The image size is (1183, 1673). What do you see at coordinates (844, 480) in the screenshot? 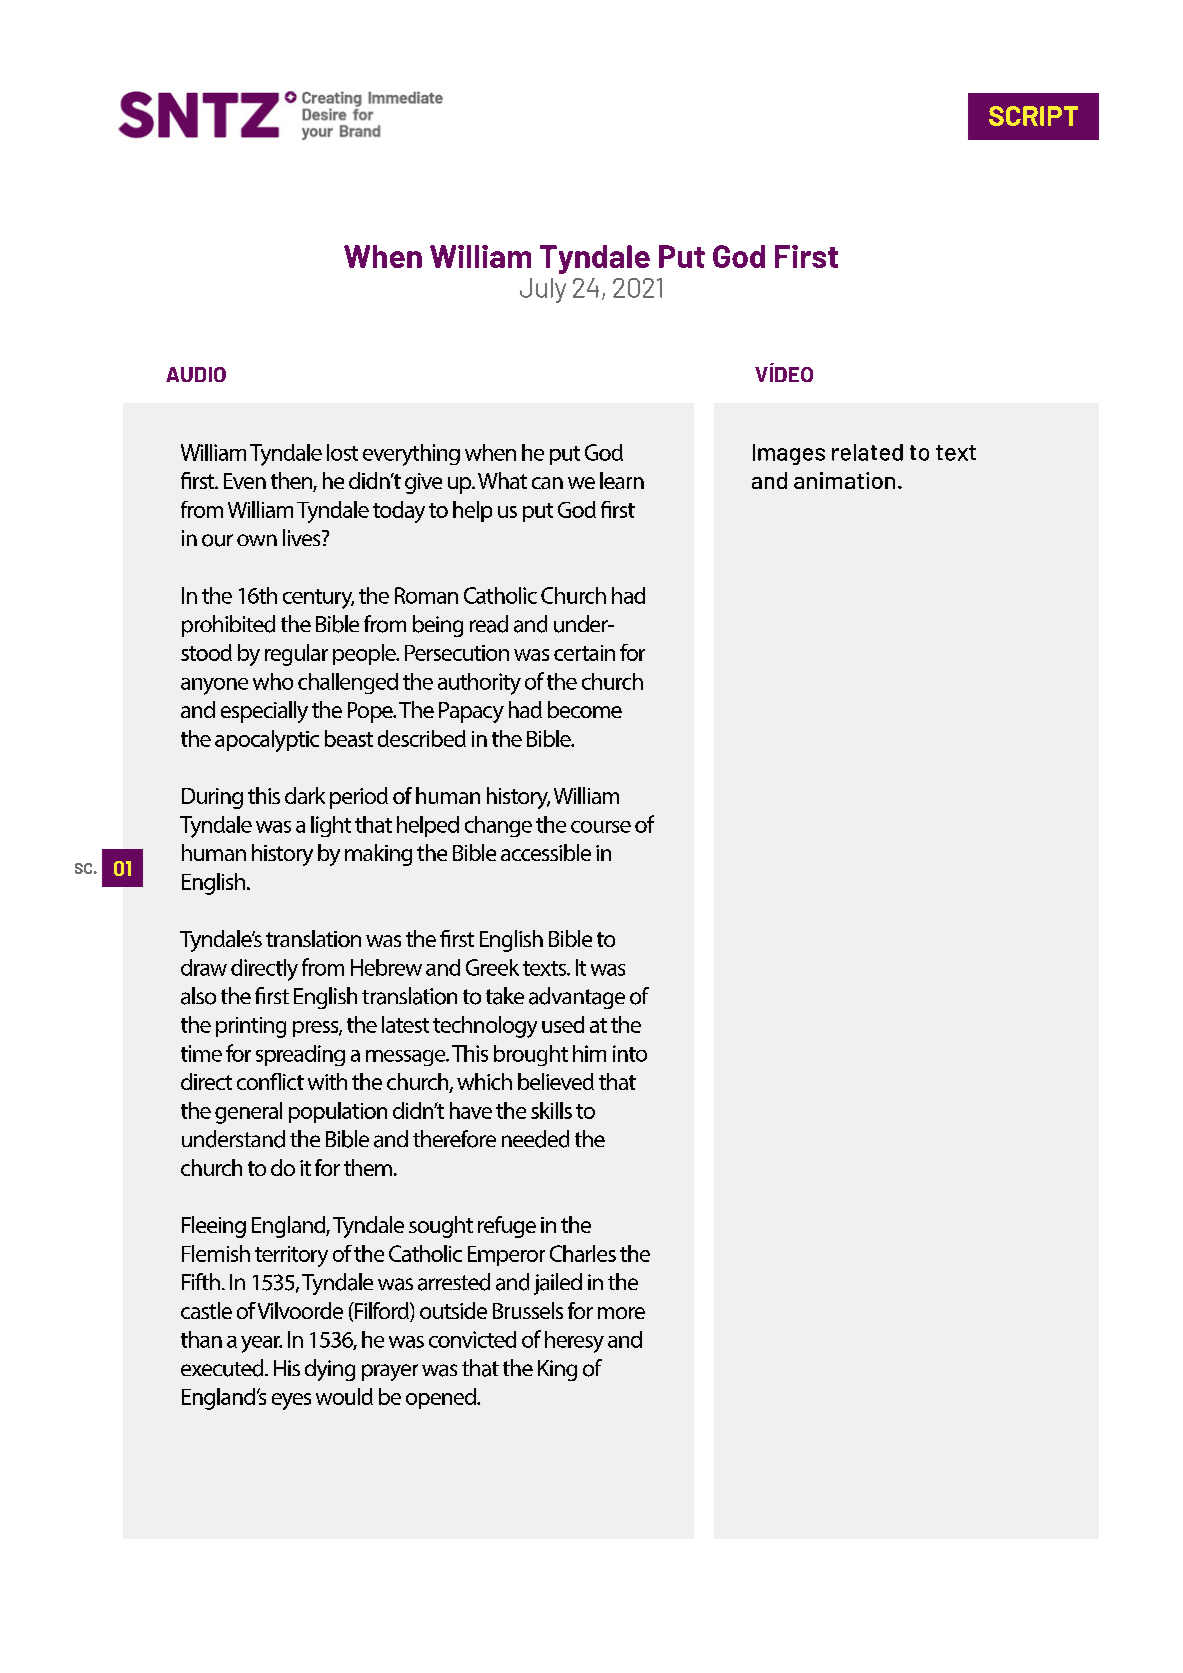
I see `animation` at bounding box center [844, 480].
